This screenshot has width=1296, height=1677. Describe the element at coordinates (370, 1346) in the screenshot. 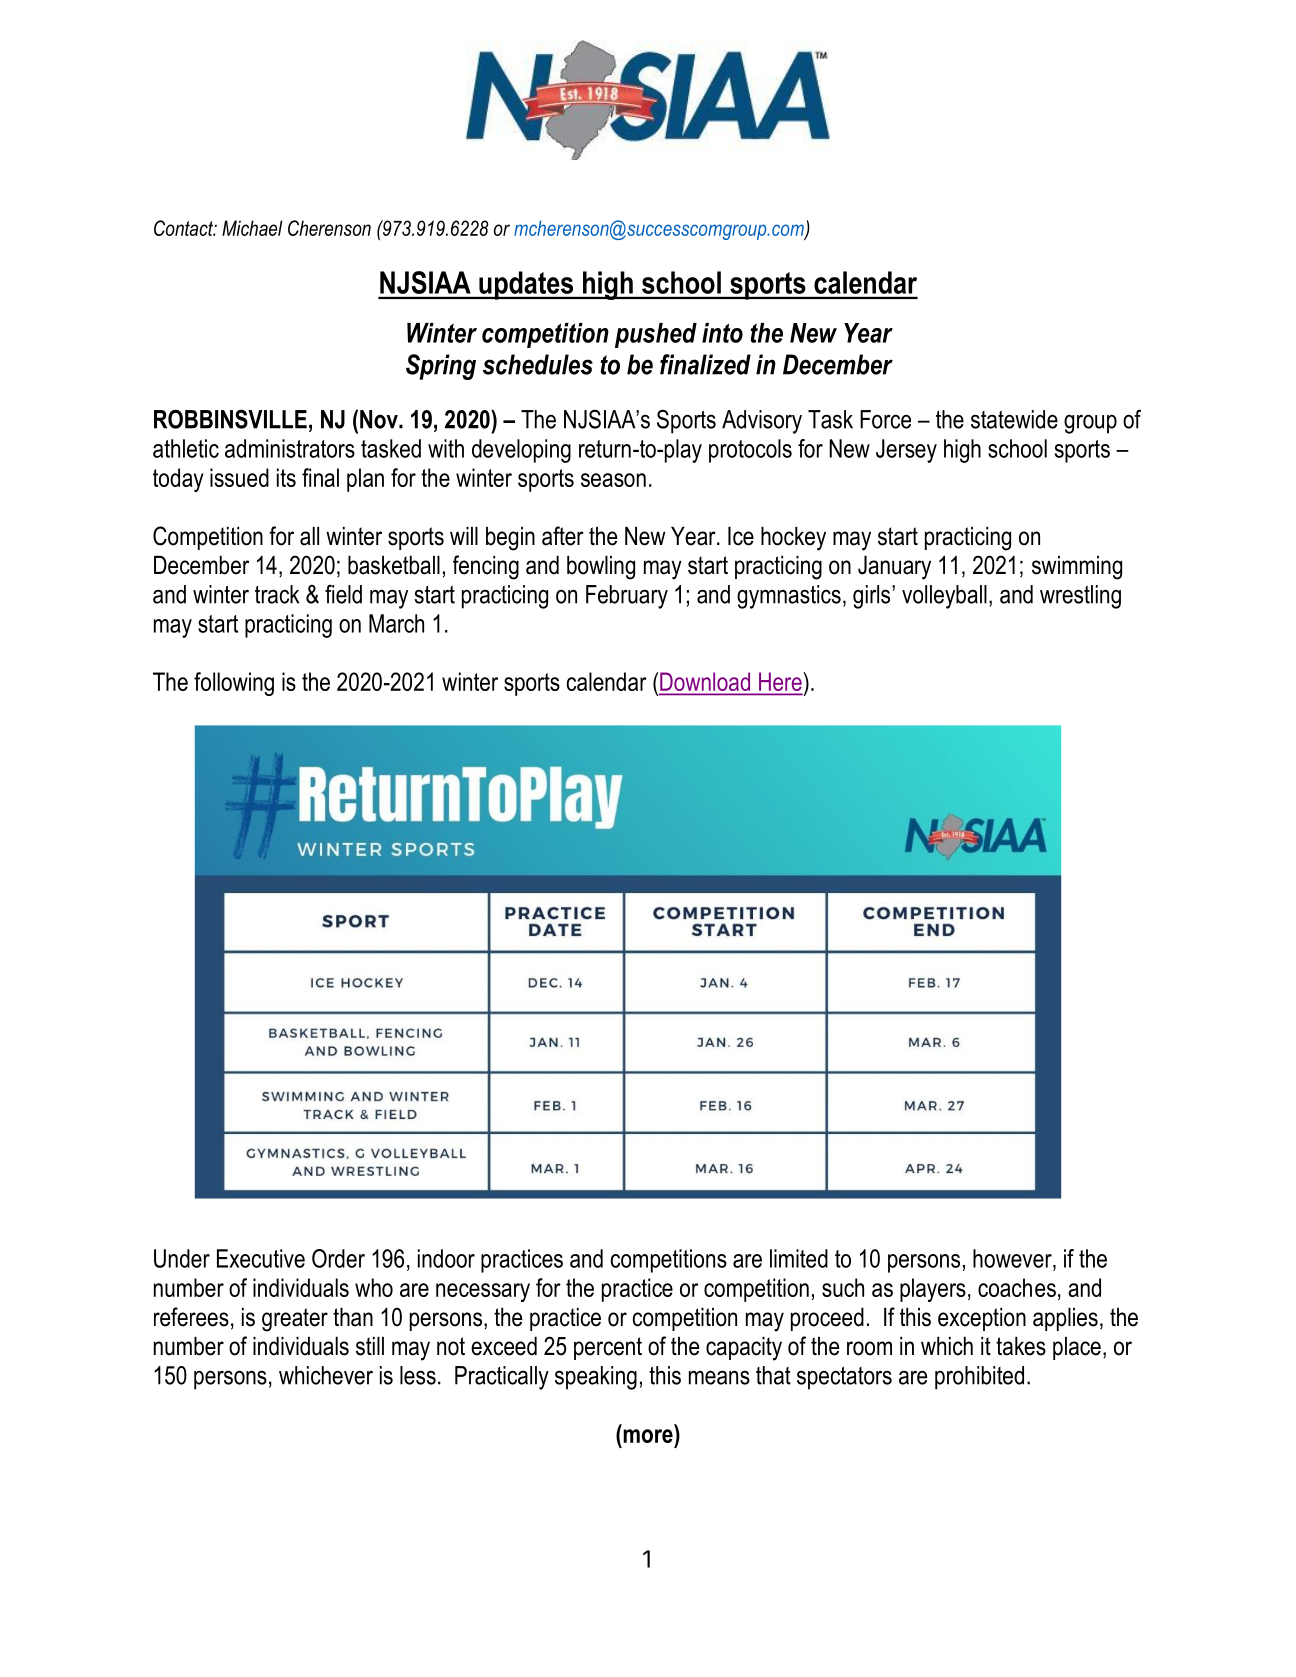

I see `still` at that location.
